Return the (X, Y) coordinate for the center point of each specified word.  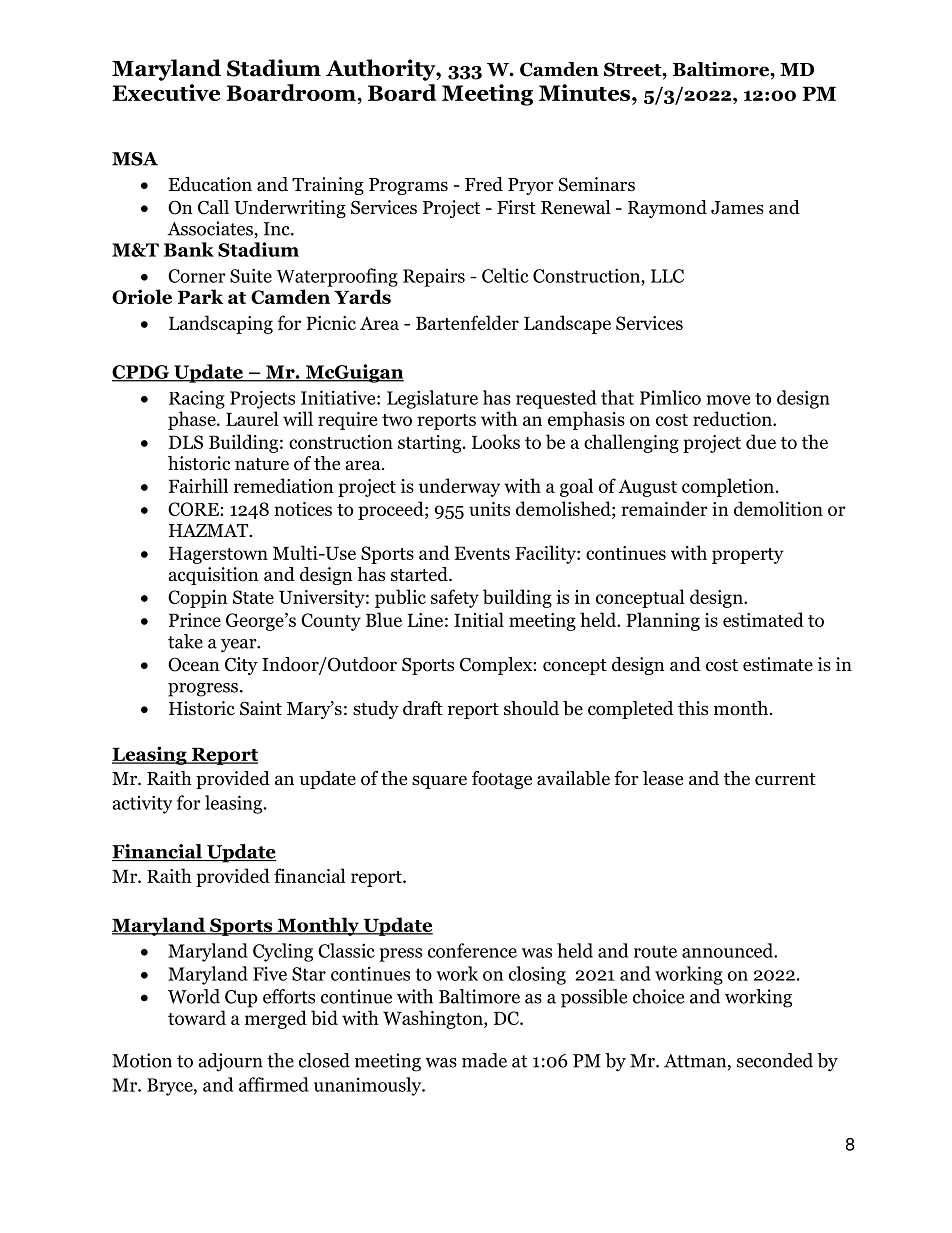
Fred (484, 184)
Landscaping (221, 324)
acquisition (214, 576)
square (439, 782)
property (748, 556)
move (728, 400)
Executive (166, 92)
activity (142, 805)
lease (663, 778)
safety (455, 598)
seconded (775, 1060)
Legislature (432, 399)
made (484, 1060)
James (737, 208)
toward (197, 1017)
